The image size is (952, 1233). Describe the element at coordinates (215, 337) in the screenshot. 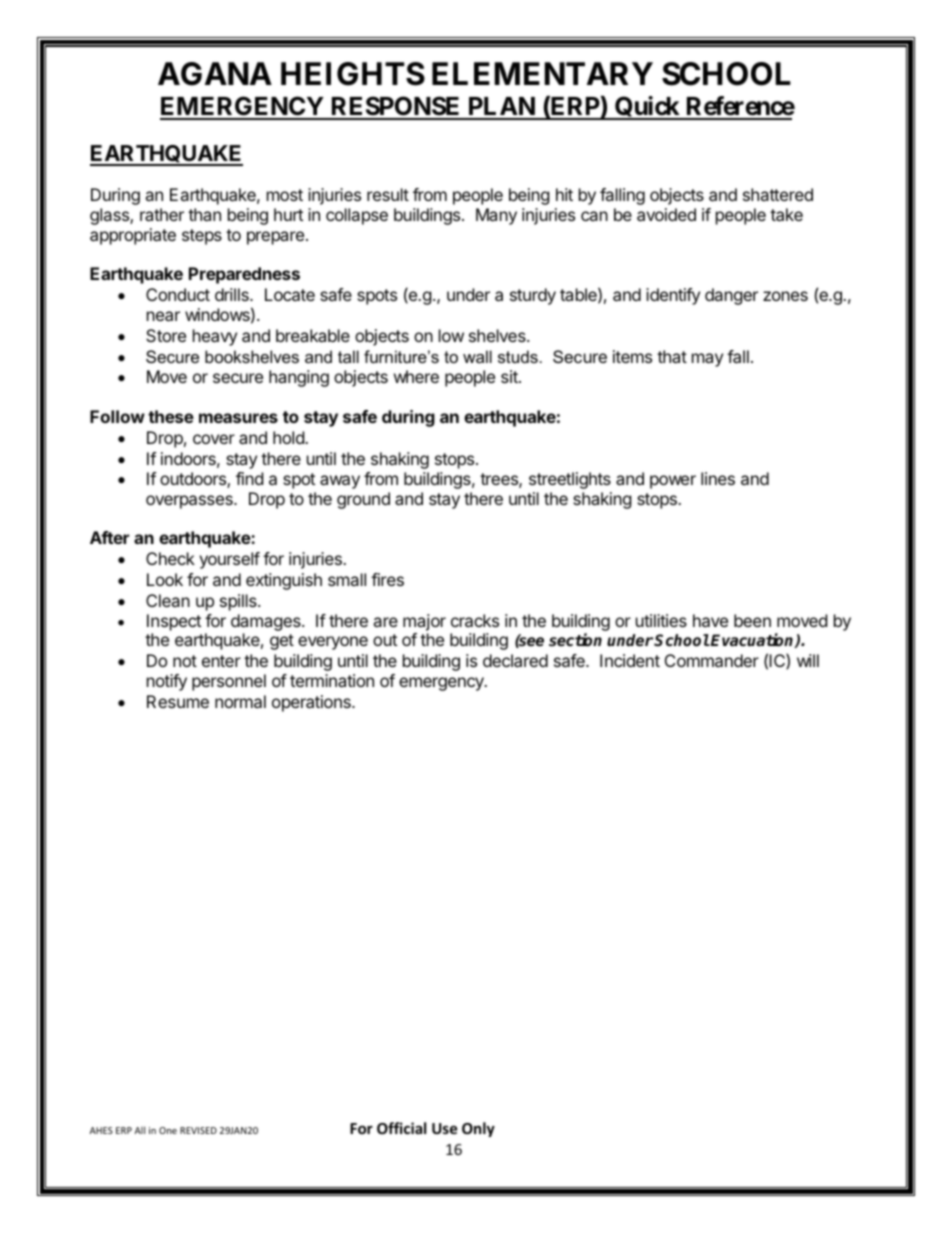

I see `heavy` at that location.
